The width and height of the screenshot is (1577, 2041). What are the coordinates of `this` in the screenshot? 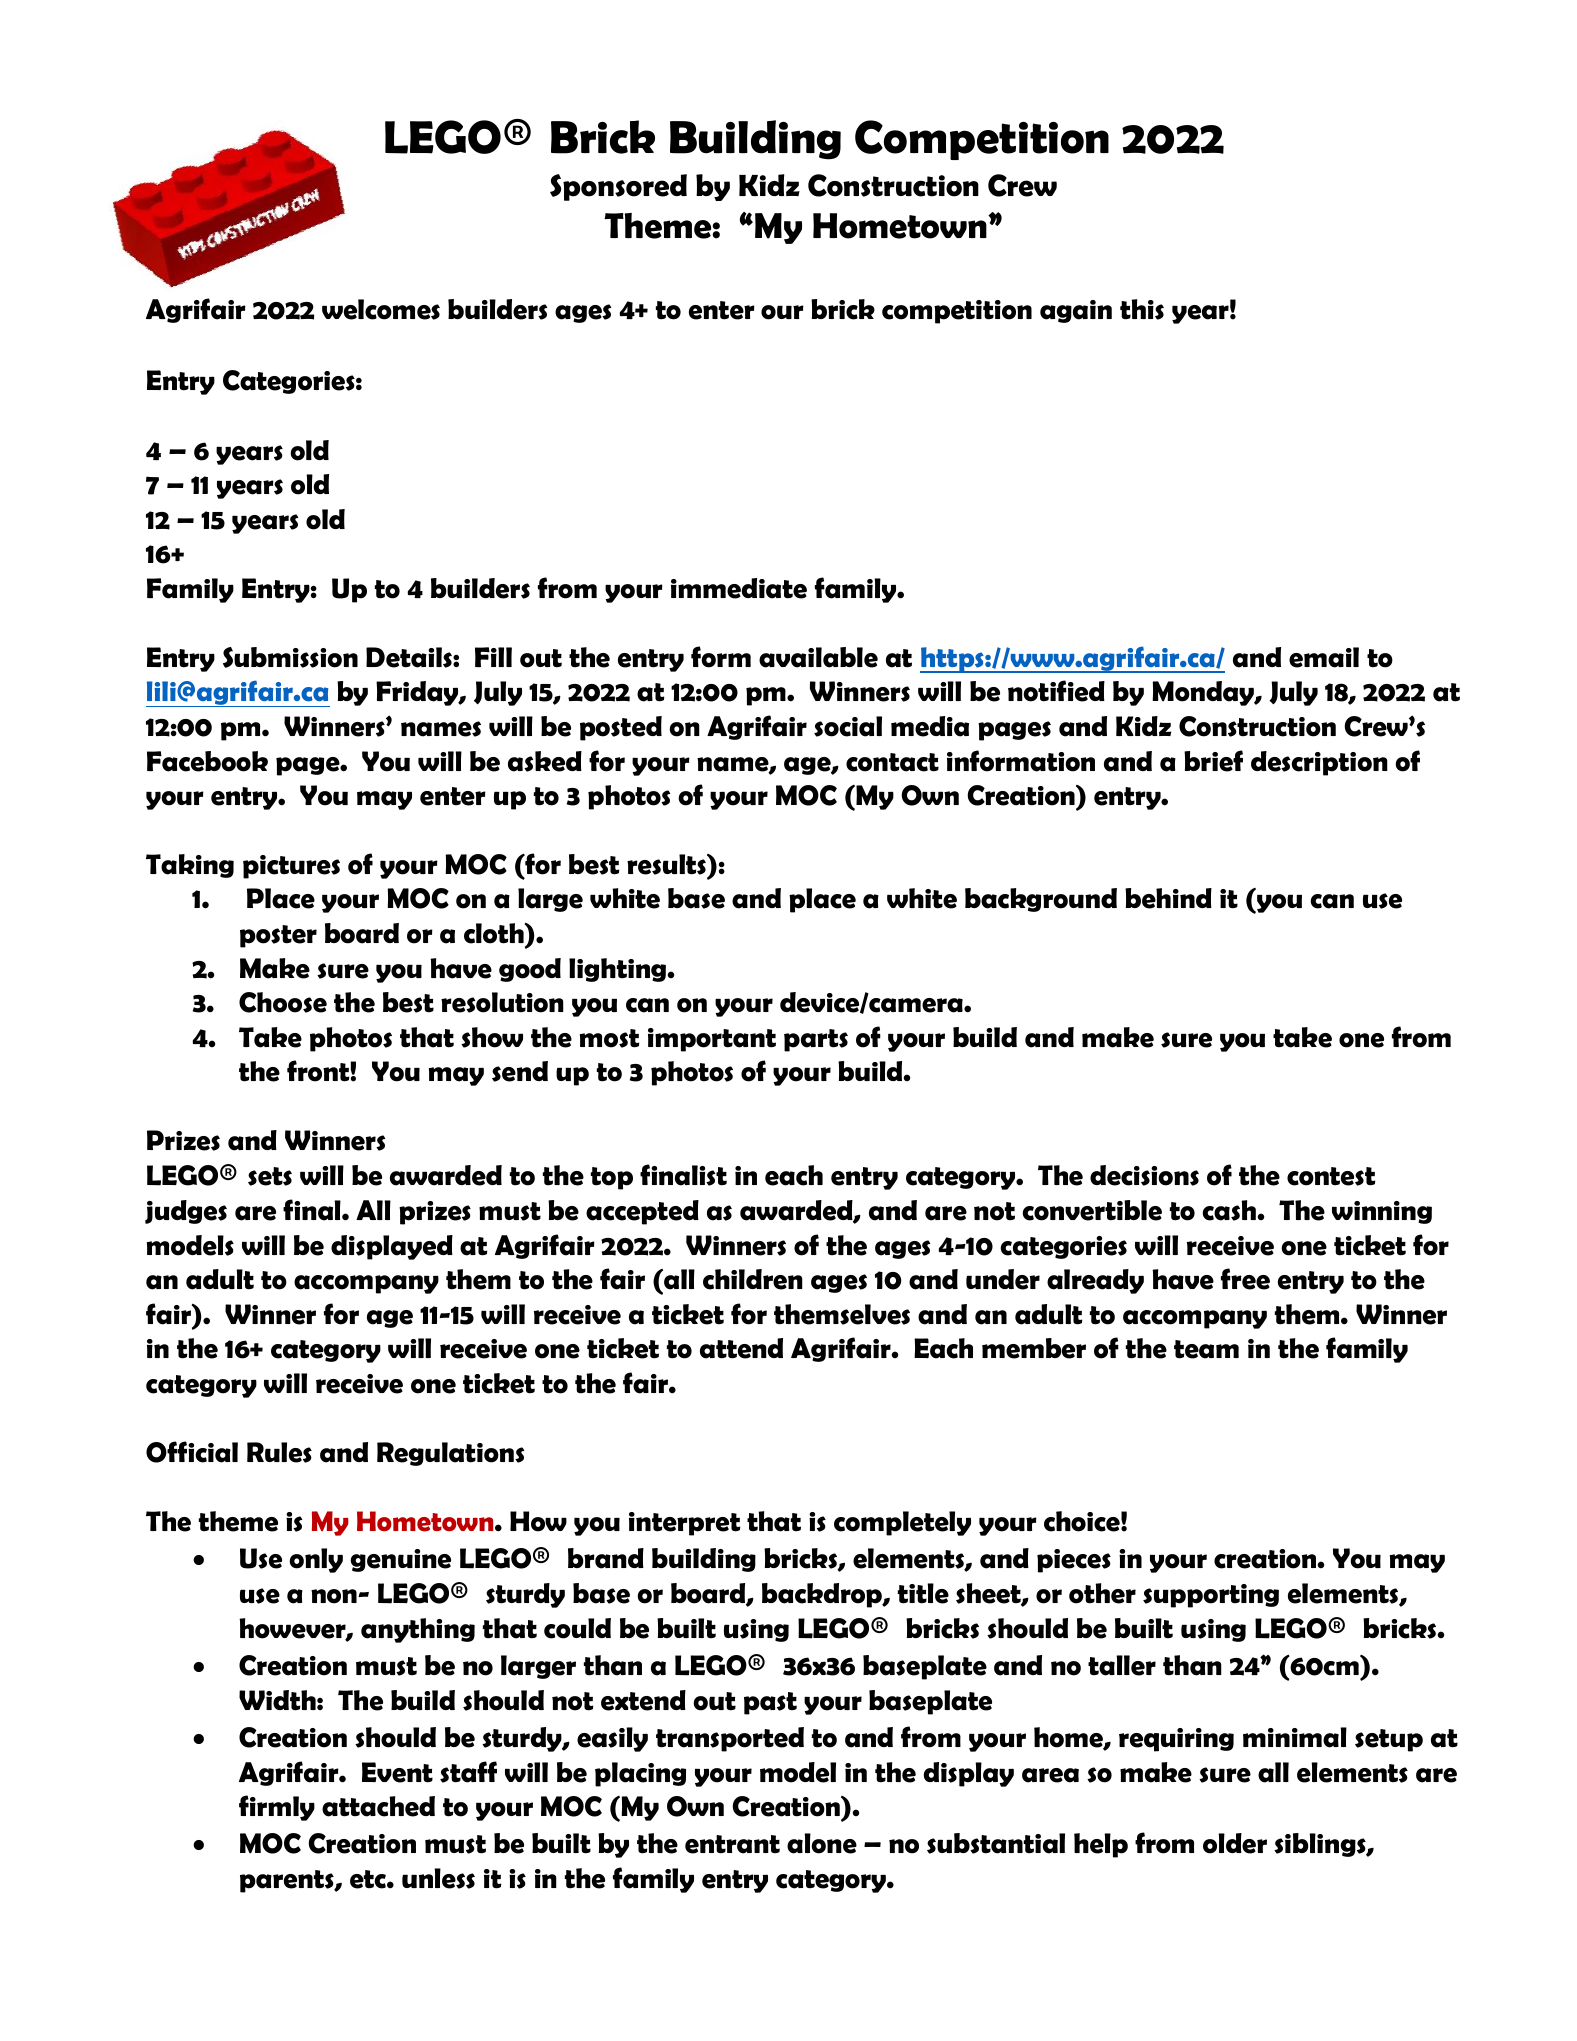 It's located at (1142, 309).
